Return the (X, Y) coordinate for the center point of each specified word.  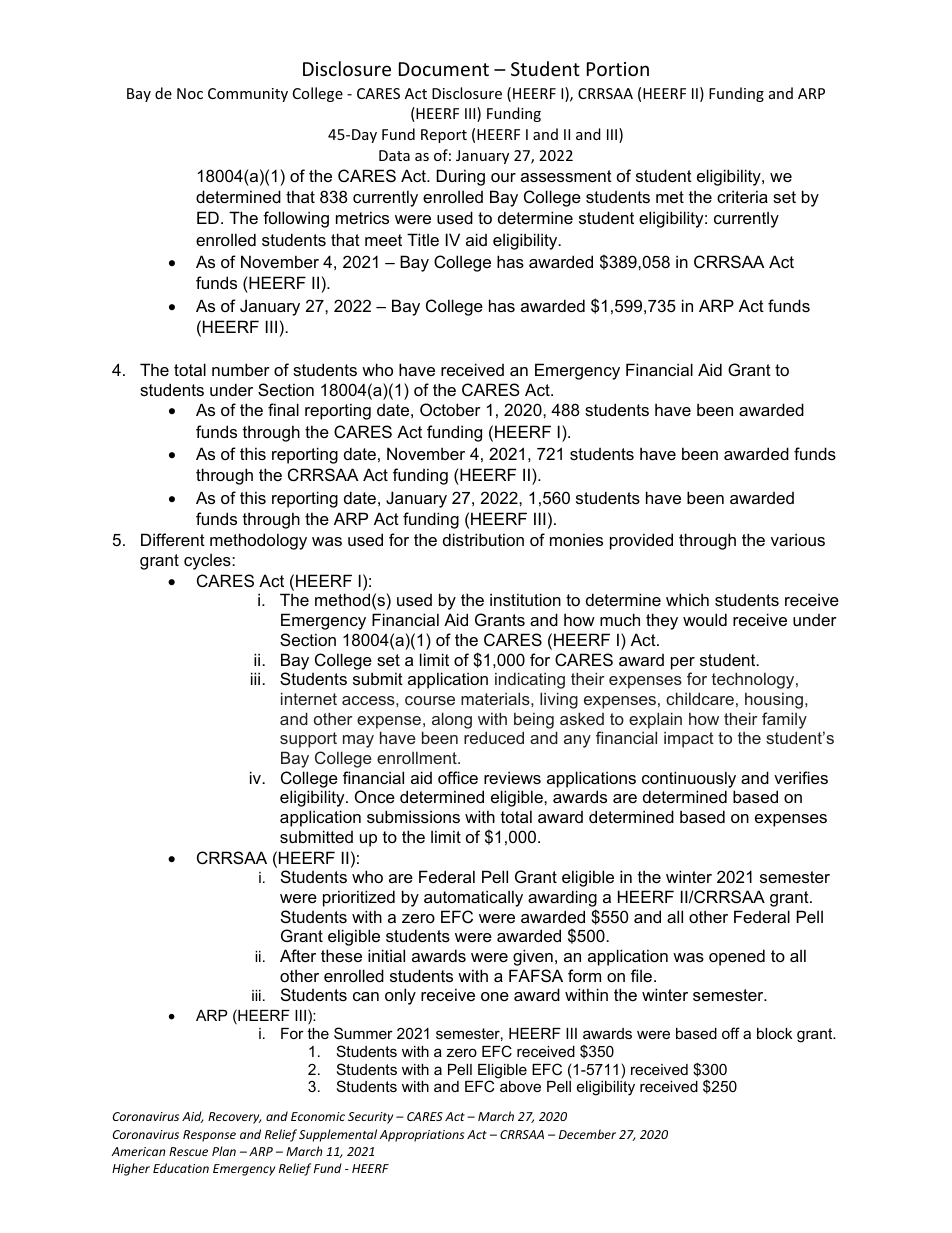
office (458, 777)
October (450, 409)
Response (209, 1136)
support (308, 740)
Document (444, 69)
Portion (618, 69)
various (798, 539)
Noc (190, 93)
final (283, 409)
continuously (689, 779)
